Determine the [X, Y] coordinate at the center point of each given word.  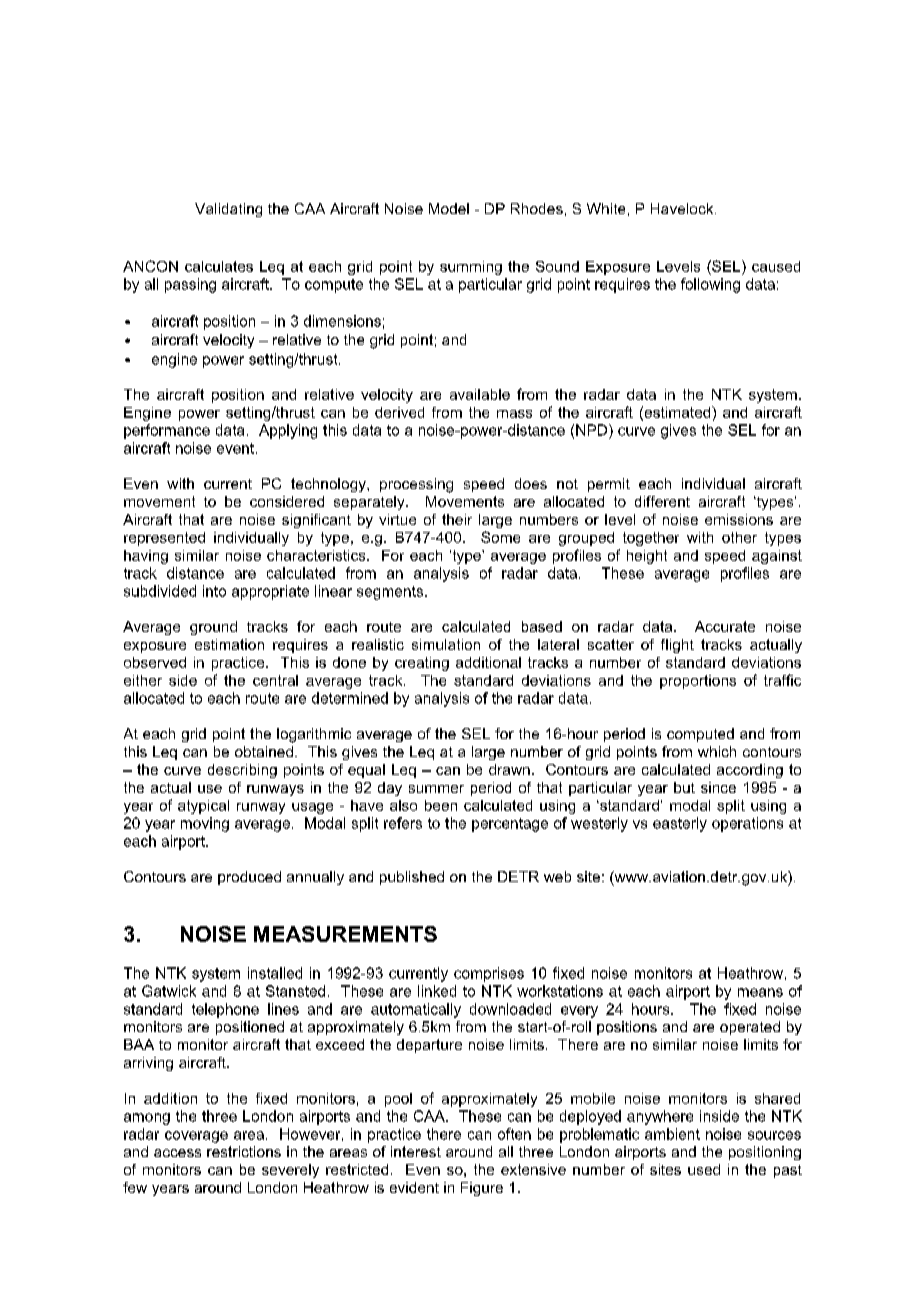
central [275, 680]
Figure [482, 1189]
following [710, 285]
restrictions [244, 1151]
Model [449, 208]
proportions [698, 682]
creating [422, 664]
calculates [219, 266]
